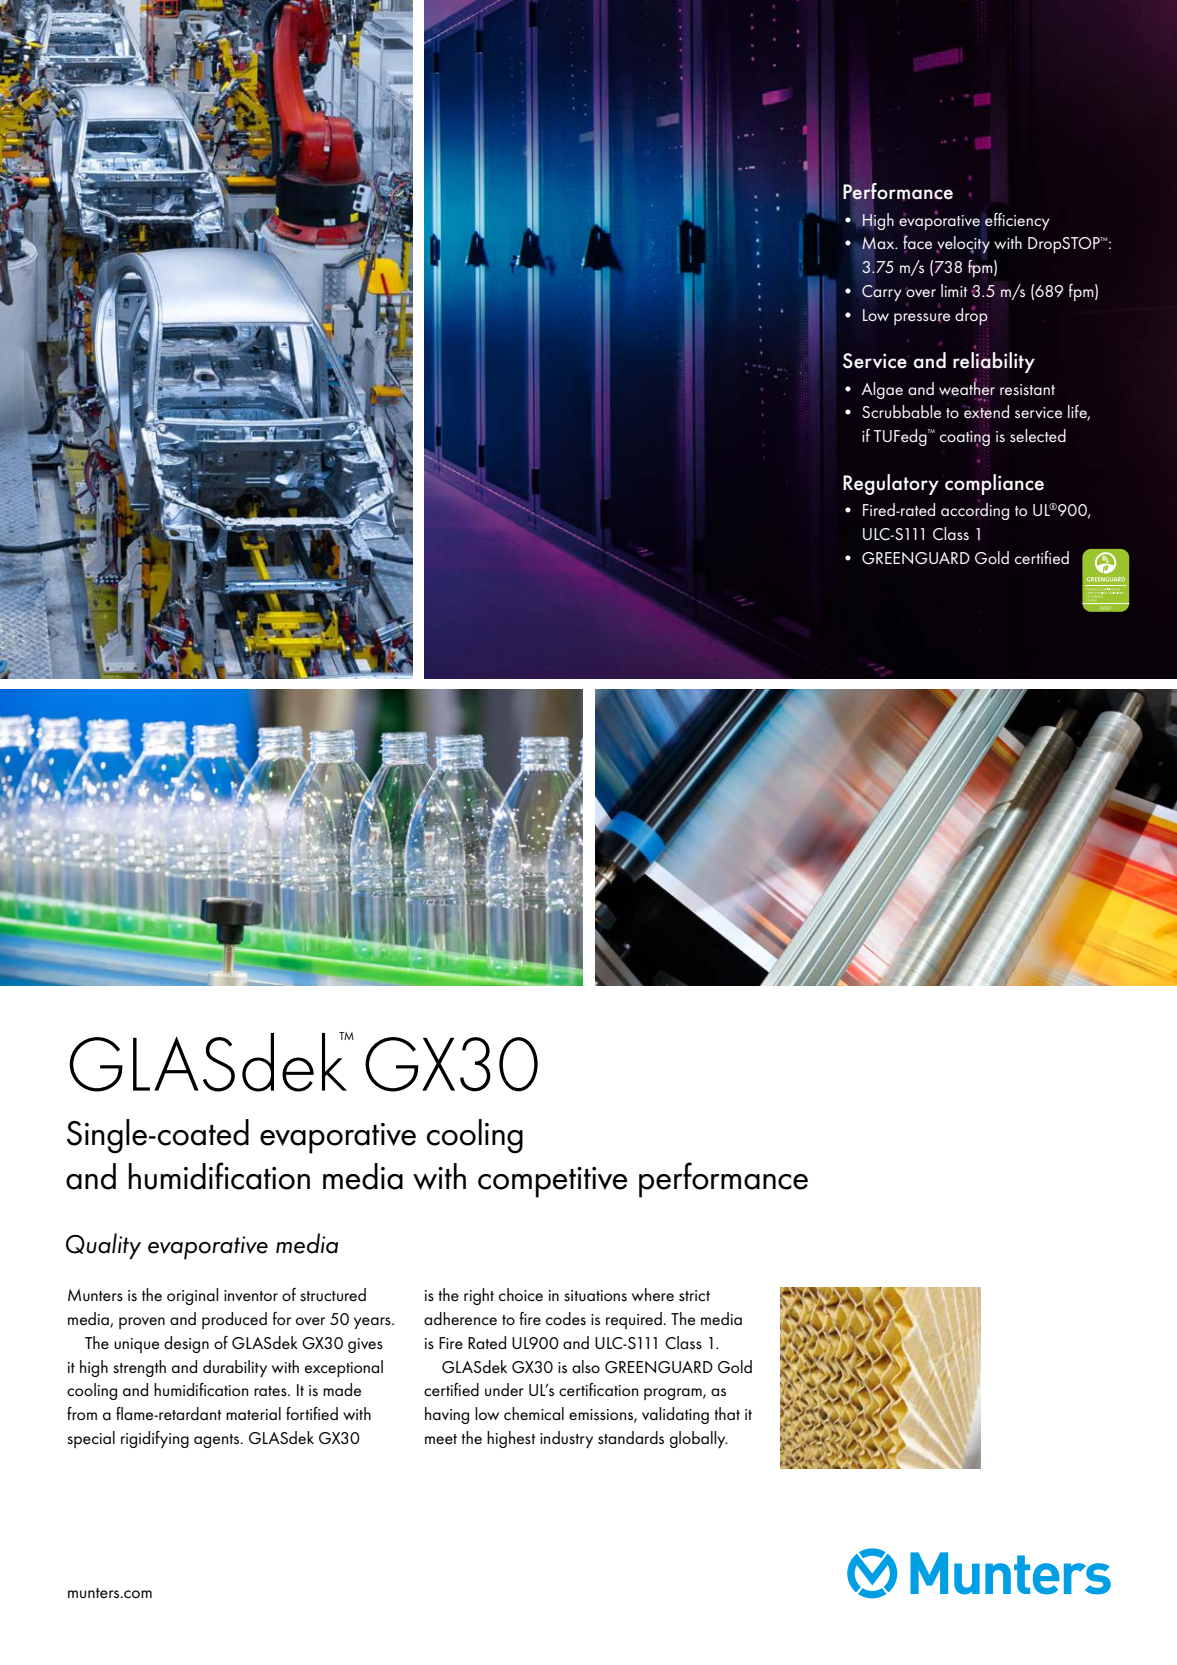 The height and width of the image is (1665, 1177). I want to click on Carry, so click(882, 293).
